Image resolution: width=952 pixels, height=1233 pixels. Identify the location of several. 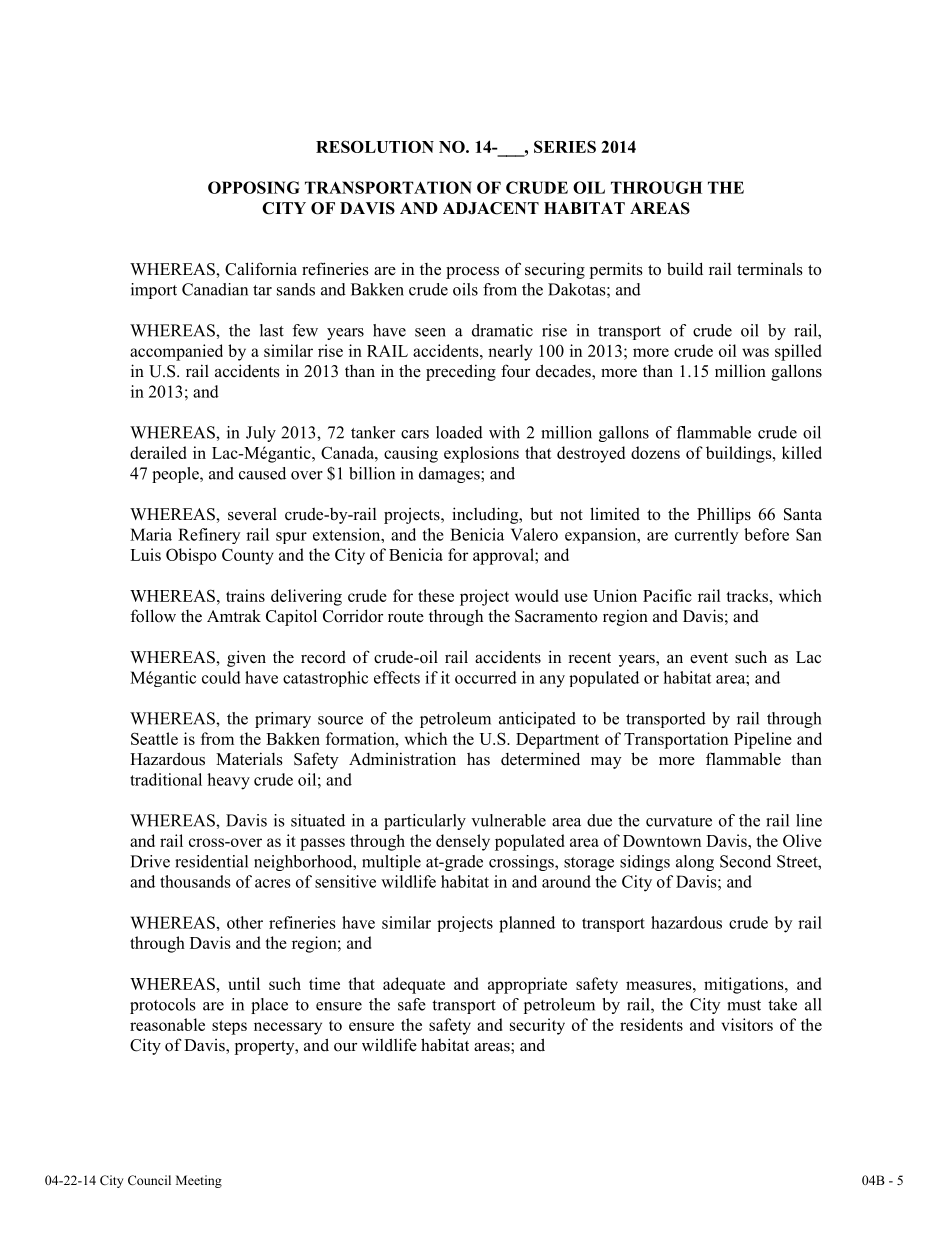
(252, 514).
